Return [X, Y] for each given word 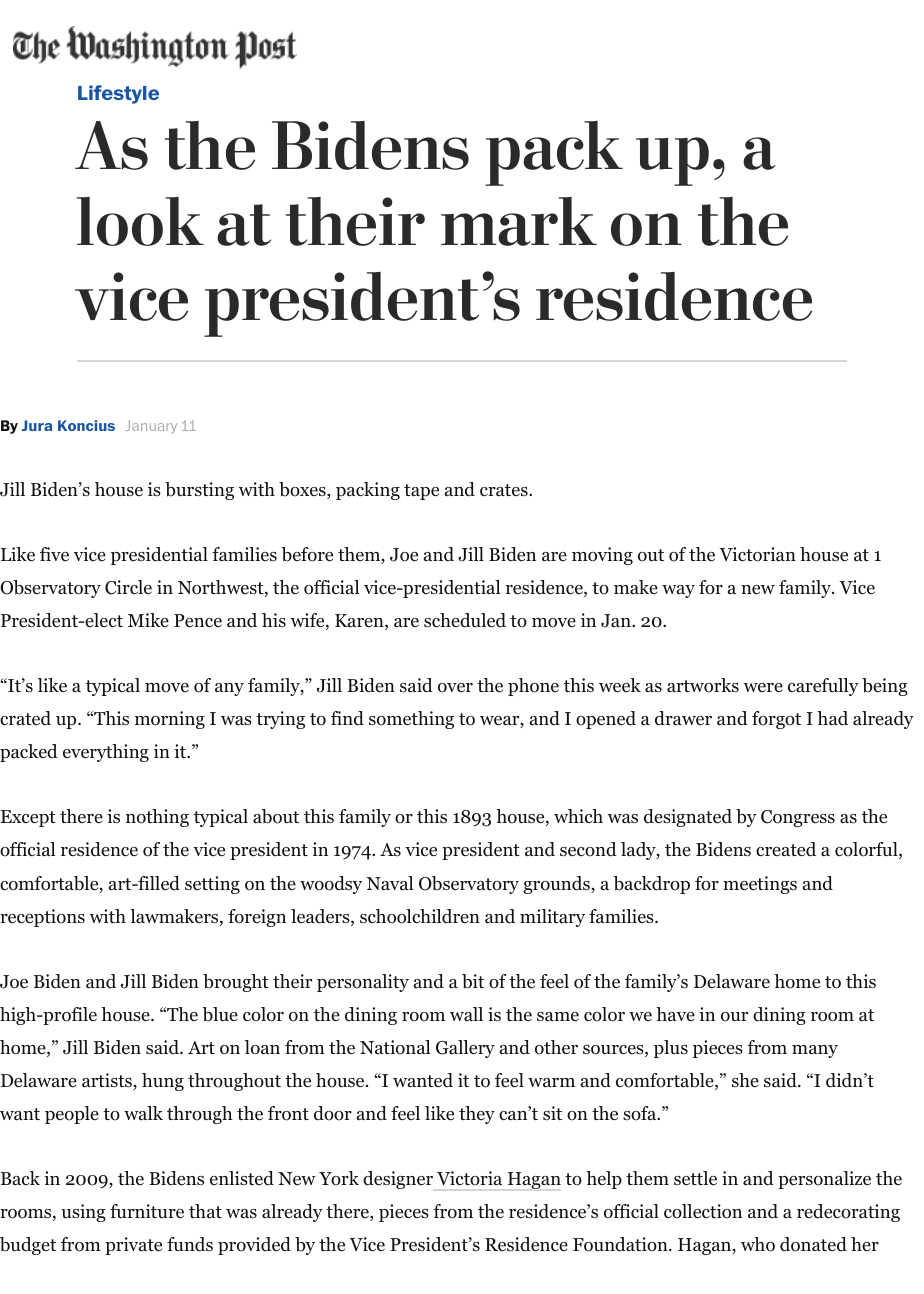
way [678, 591]
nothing [157, 818]
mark [519, 221]
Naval [390, 883]
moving [602, 556]
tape [421, 492]
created [786, 849]
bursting [199, 491]
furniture [147, 1211]
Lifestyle [118, 94]
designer [398, 1180]
